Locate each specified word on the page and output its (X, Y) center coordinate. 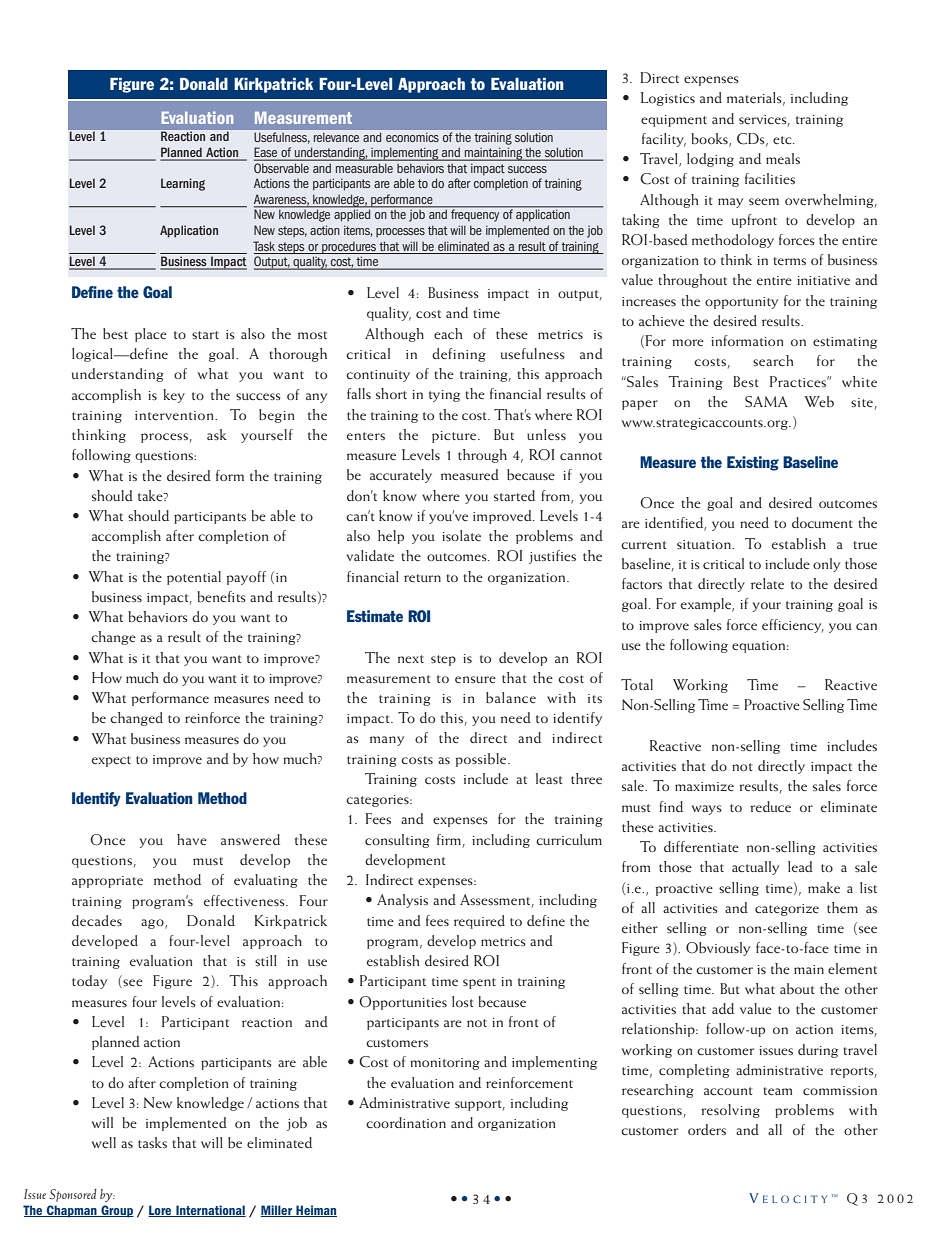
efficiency (793, 626)
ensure (475, 679)
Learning (183, 184)
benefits (221, 596)
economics (412, 137)
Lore (161, 1211)
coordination (406, 1122)
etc (783, 140)
